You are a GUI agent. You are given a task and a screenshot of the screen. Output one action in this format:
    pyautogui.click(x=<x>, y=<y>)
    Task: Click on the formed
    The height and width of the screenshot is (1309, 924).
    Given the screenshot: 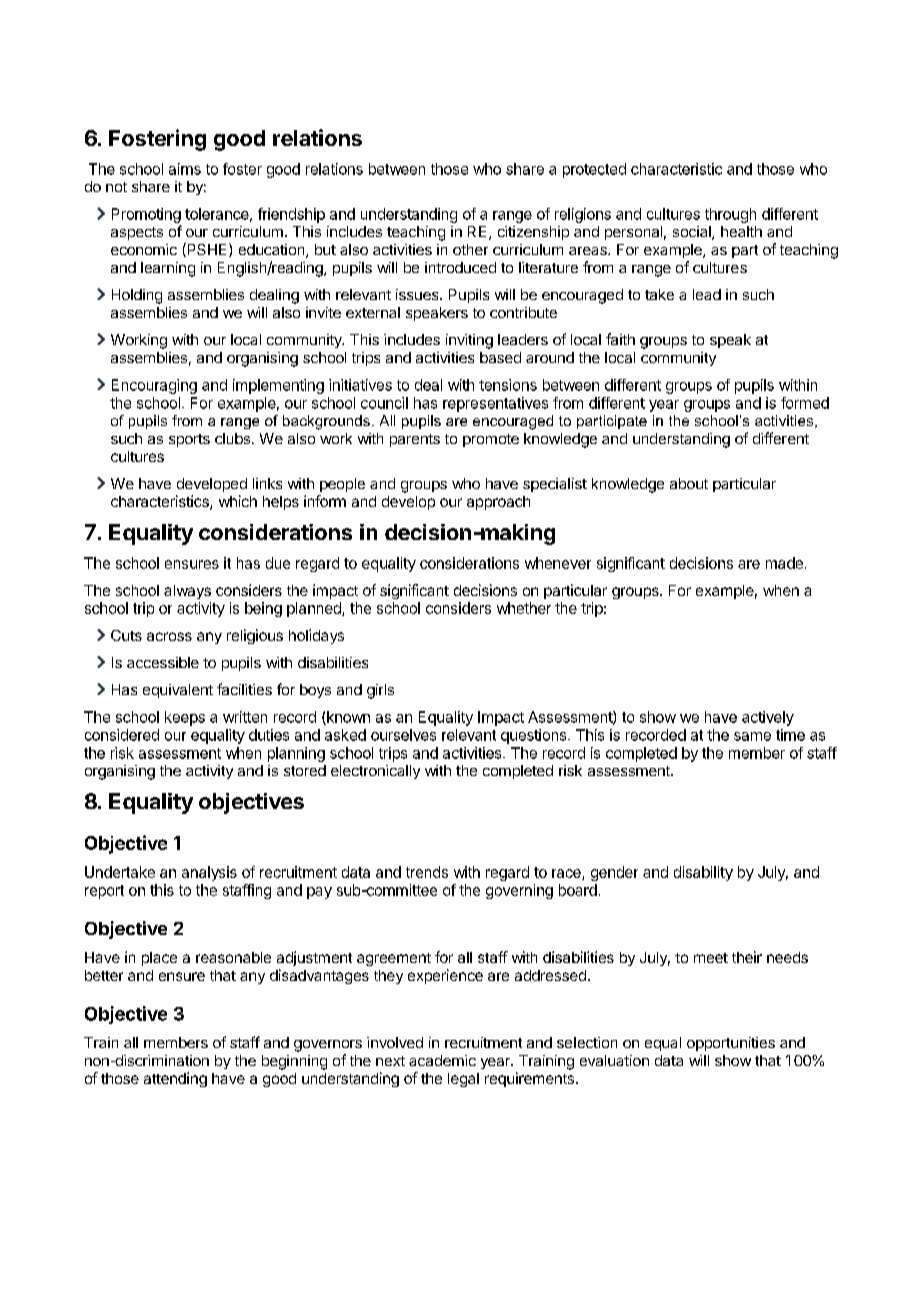 What is the action you would take?
    pyautogui.click(x=805, y=403)
